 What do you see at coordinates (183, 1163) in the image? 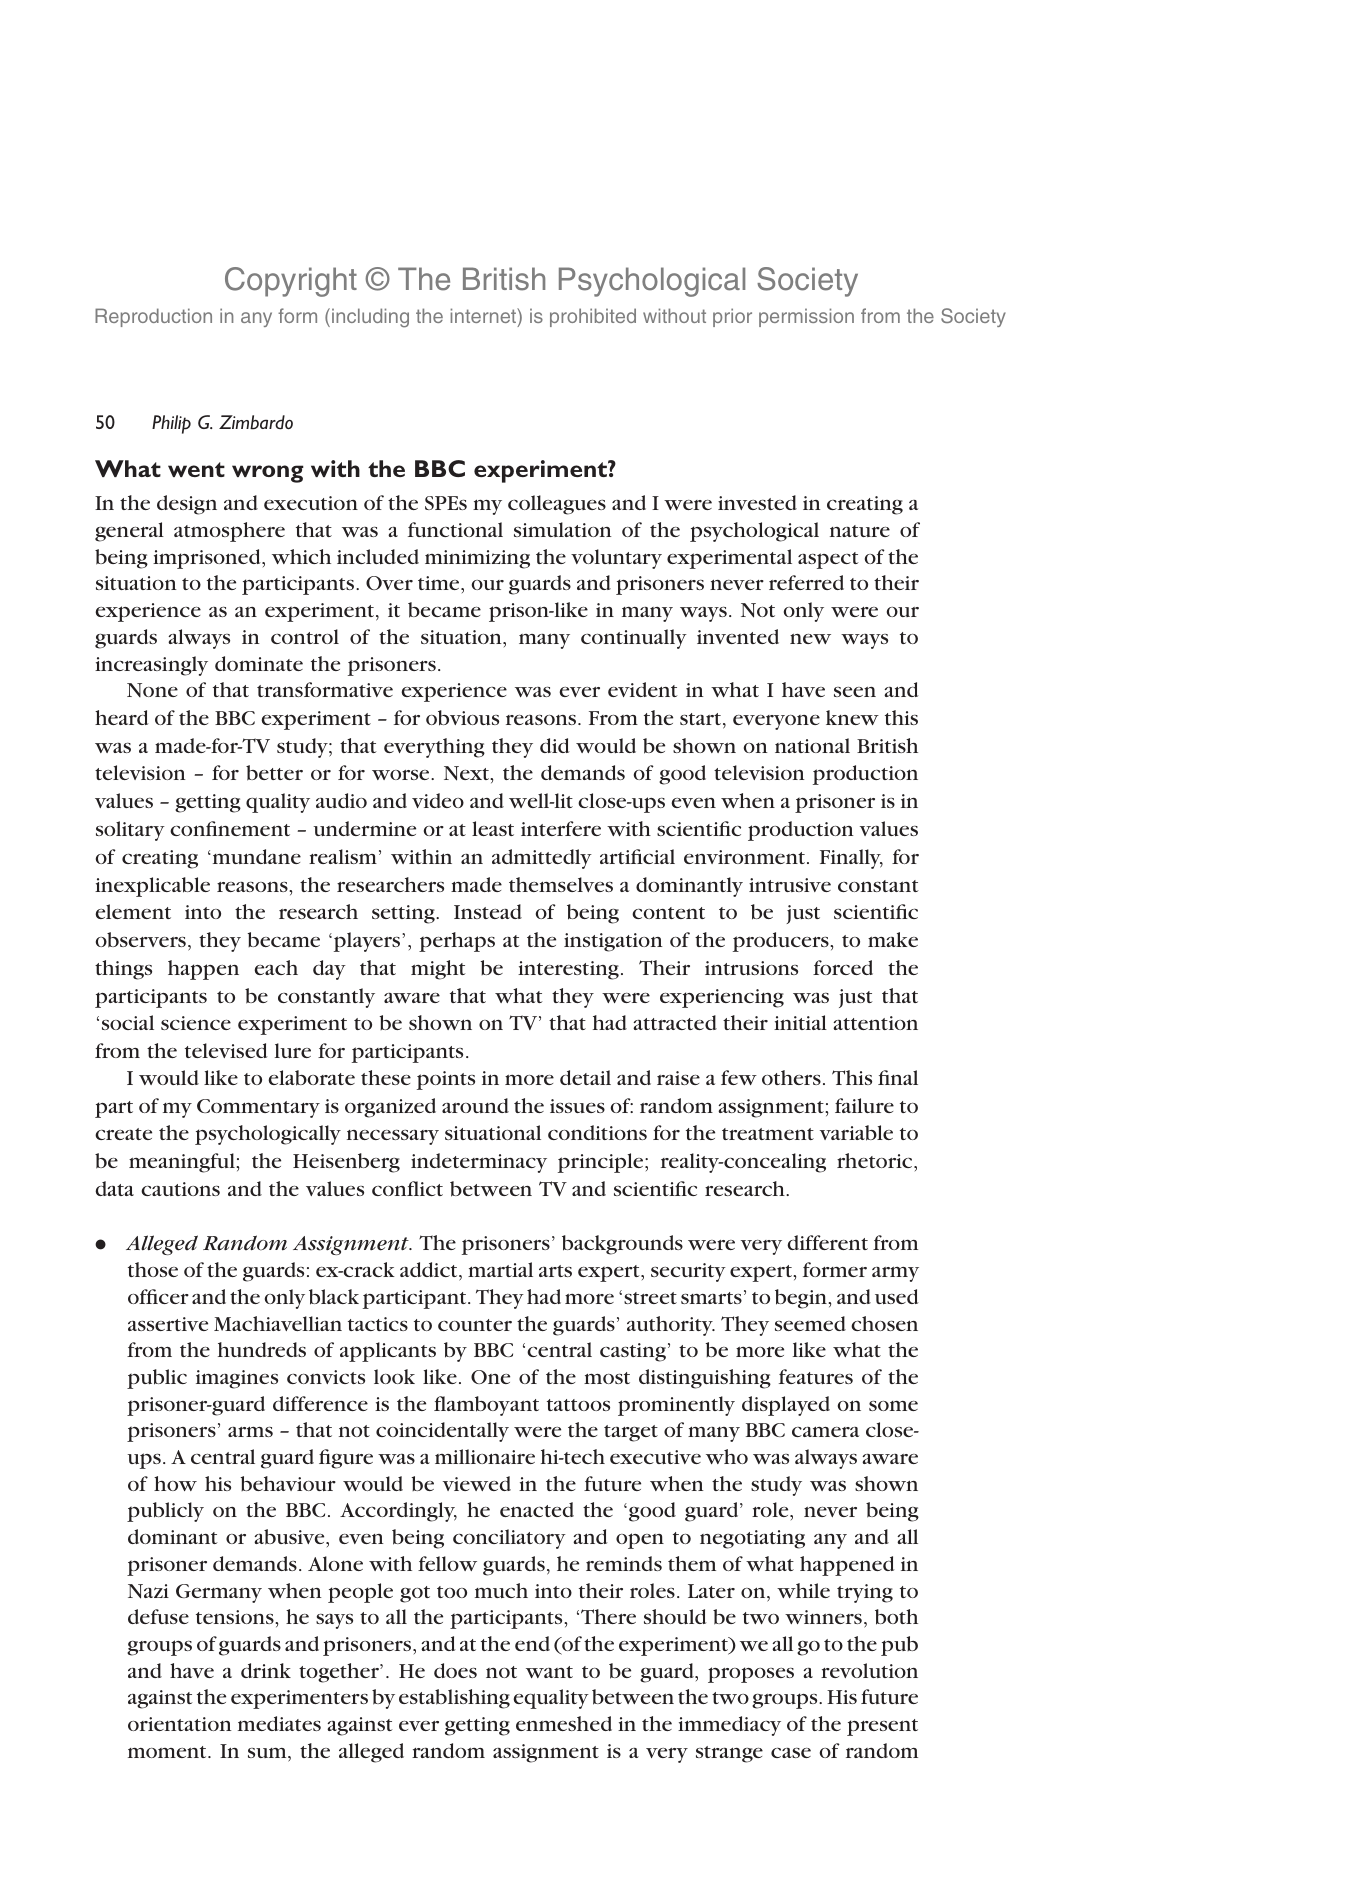
I see `meaningful` at bounding box center [183, 1163].
